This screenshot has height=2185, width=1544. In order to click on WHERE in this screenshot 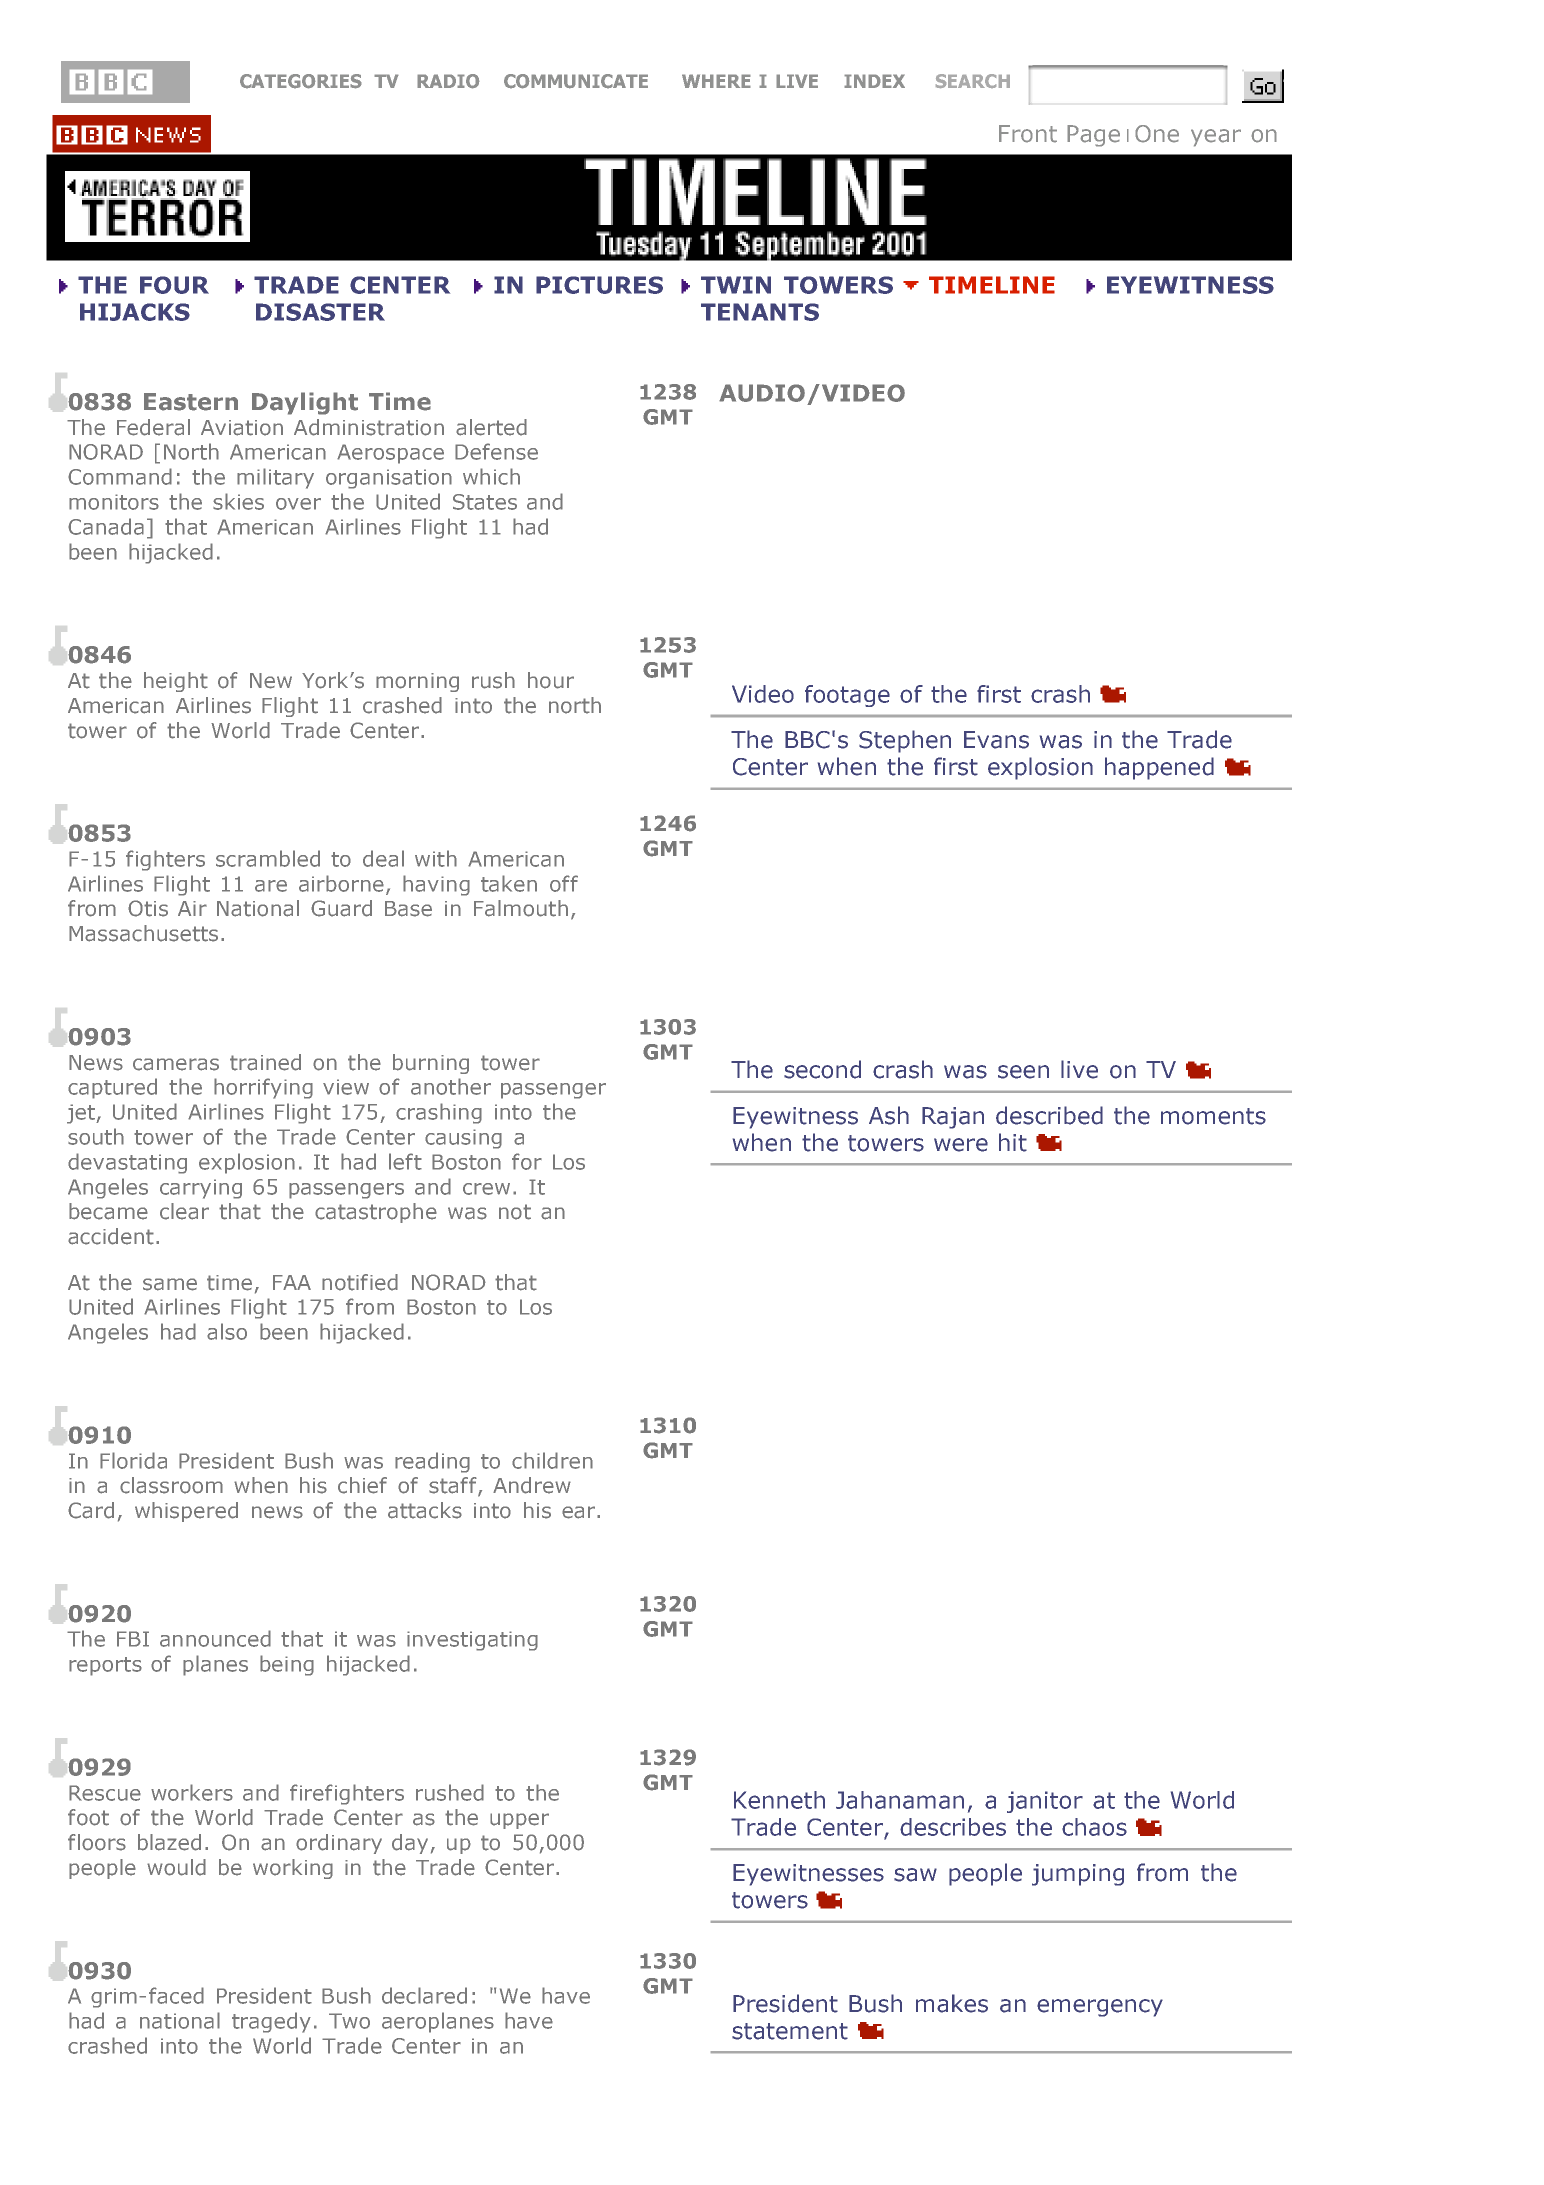, I will do `click(716, 81)`.
